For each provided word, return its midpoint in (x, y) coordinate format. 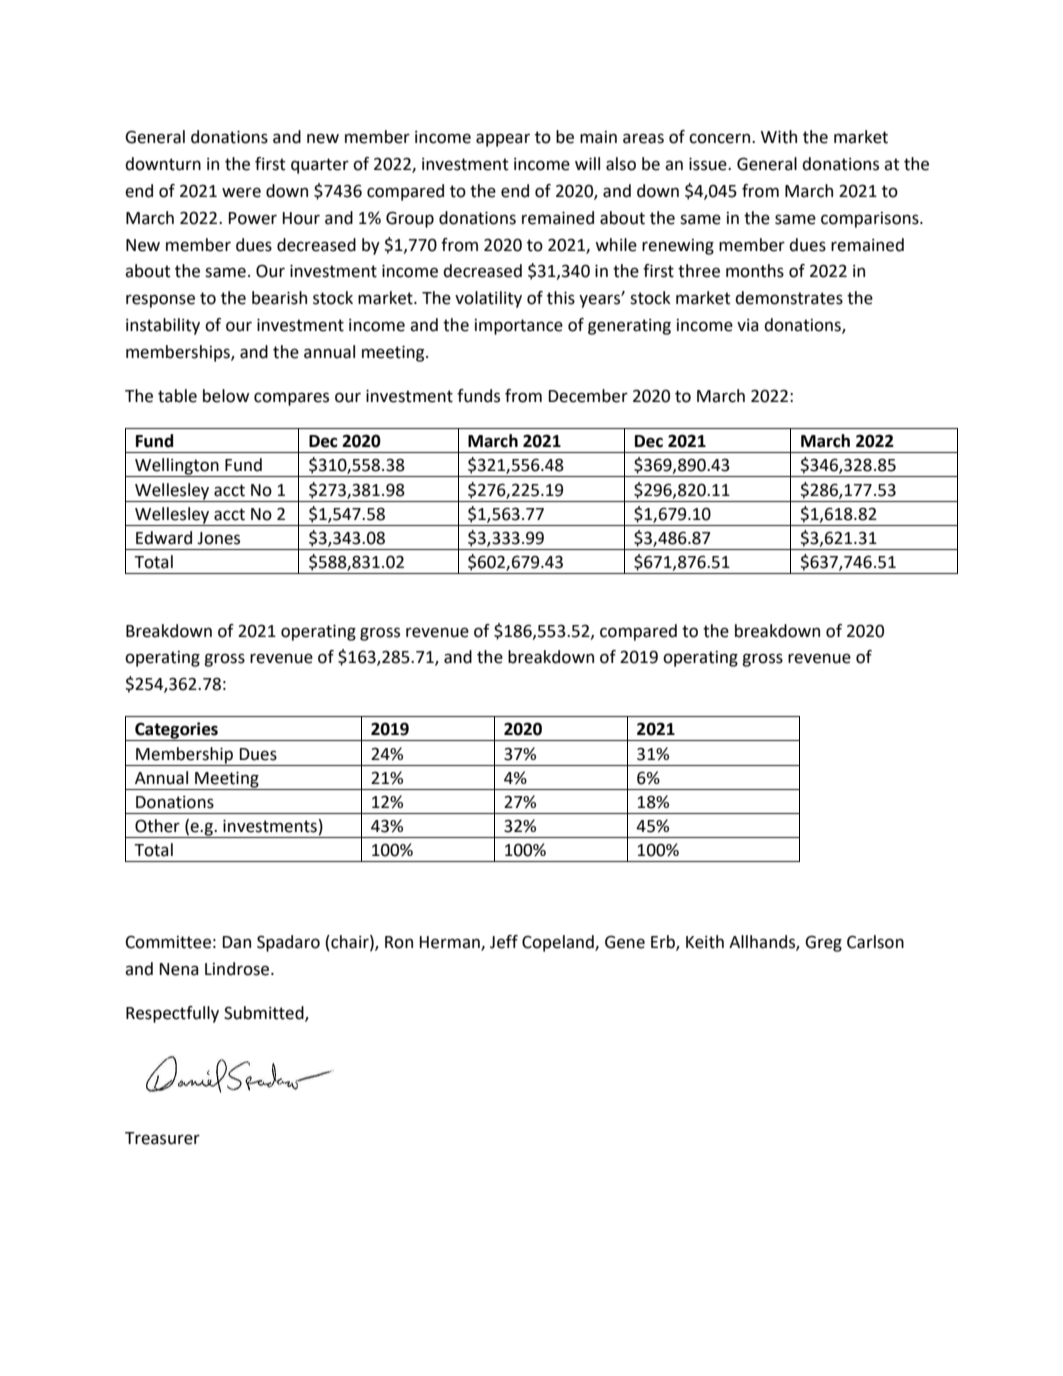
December (588, 396)
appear (503, 140)
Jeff (504, 942)
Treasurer (162, 1138)
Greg (823, 943)
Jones (218, 538)
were (241, 192)
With (779, 137)
